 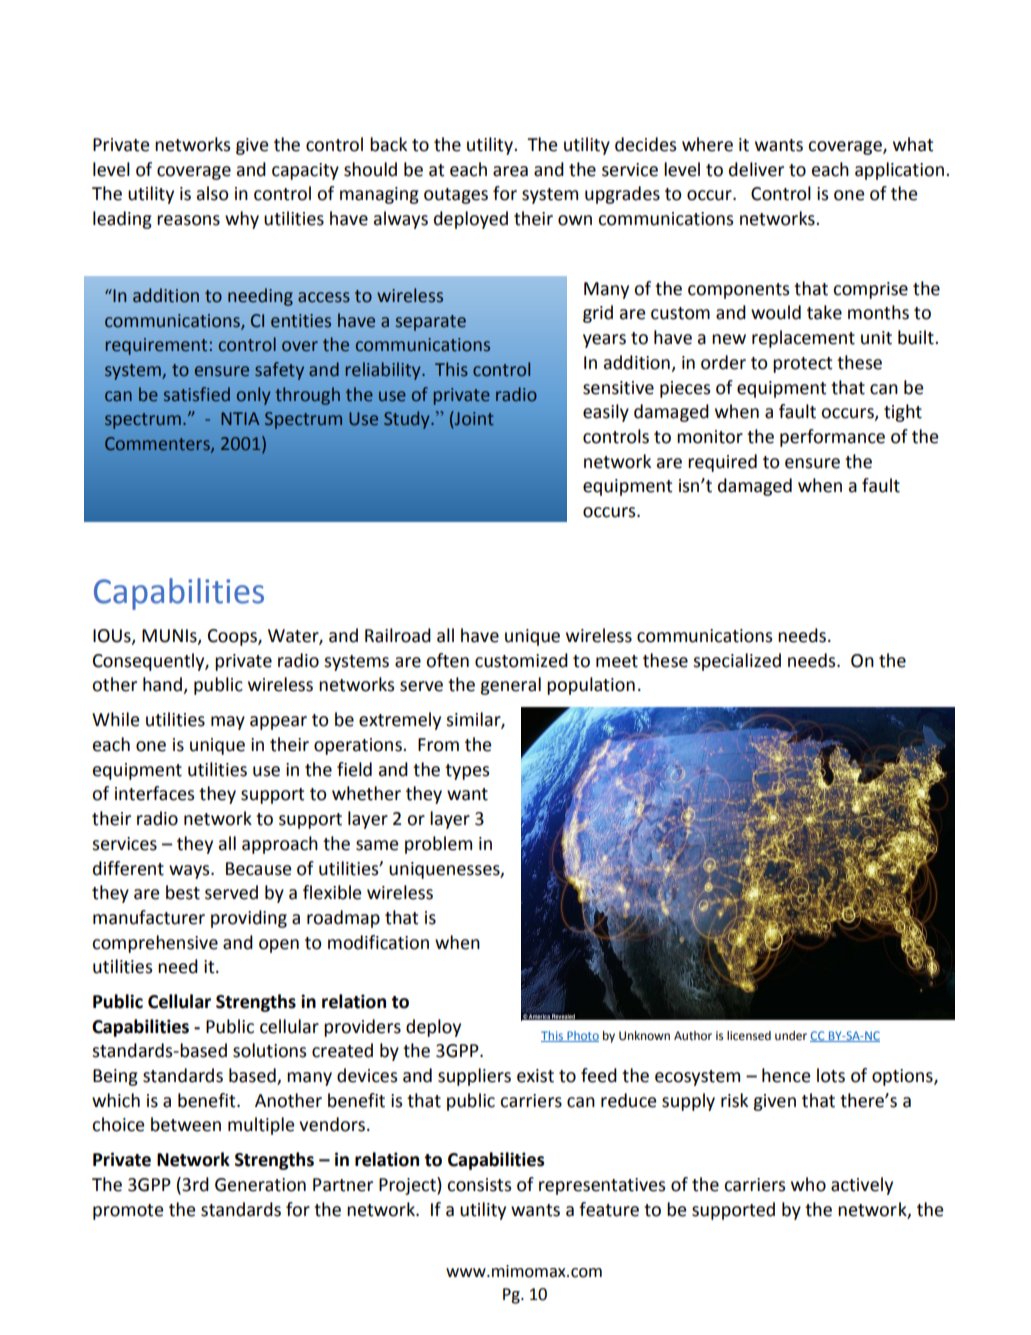 What do you see at coordinates (260, 1185) in the screenshot?
I see `Generation` at bounding box center [260, 1185].
